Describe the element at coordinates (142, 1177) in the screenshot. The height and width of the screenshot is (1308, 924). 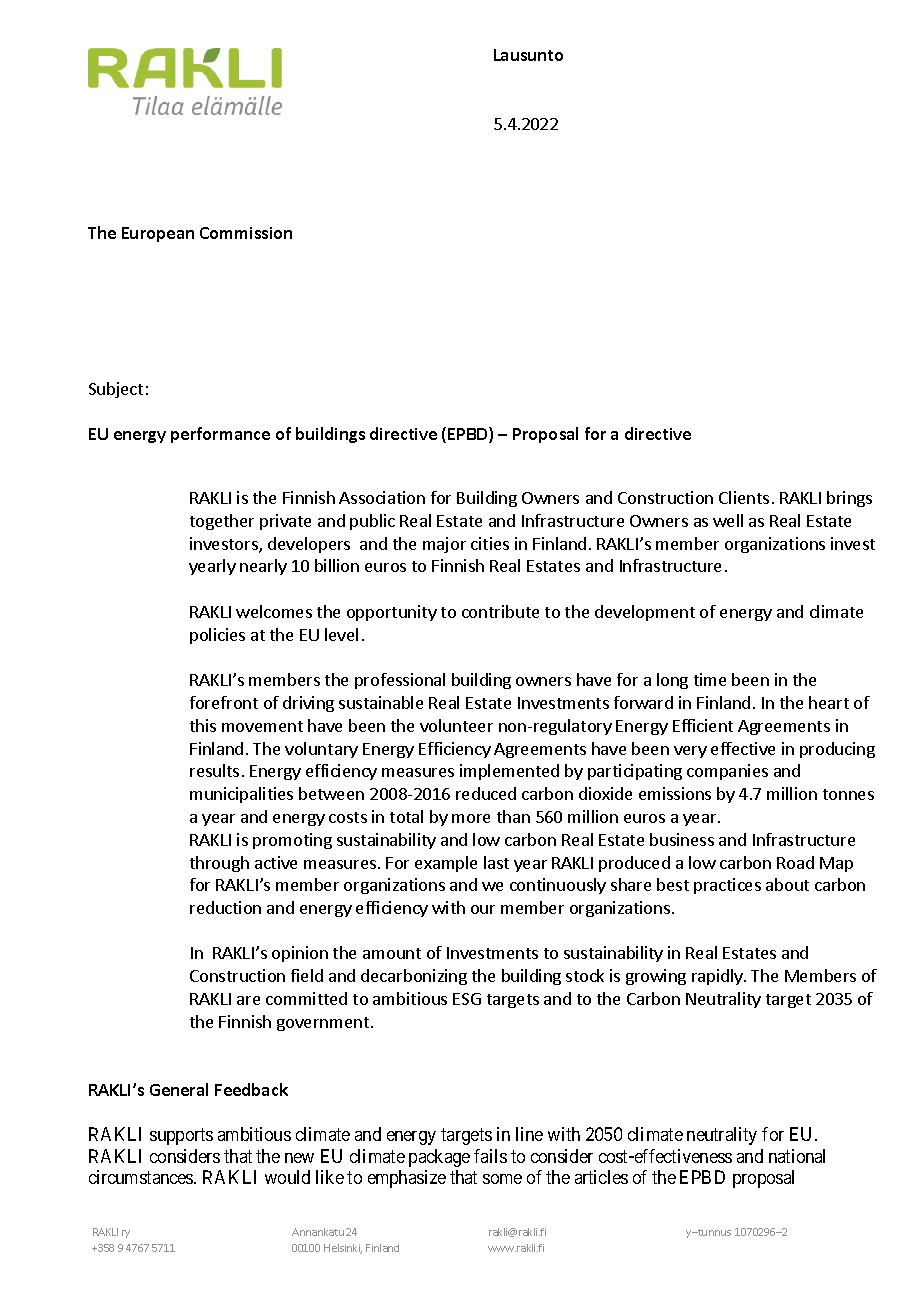
I see `circumstances` at that location.
